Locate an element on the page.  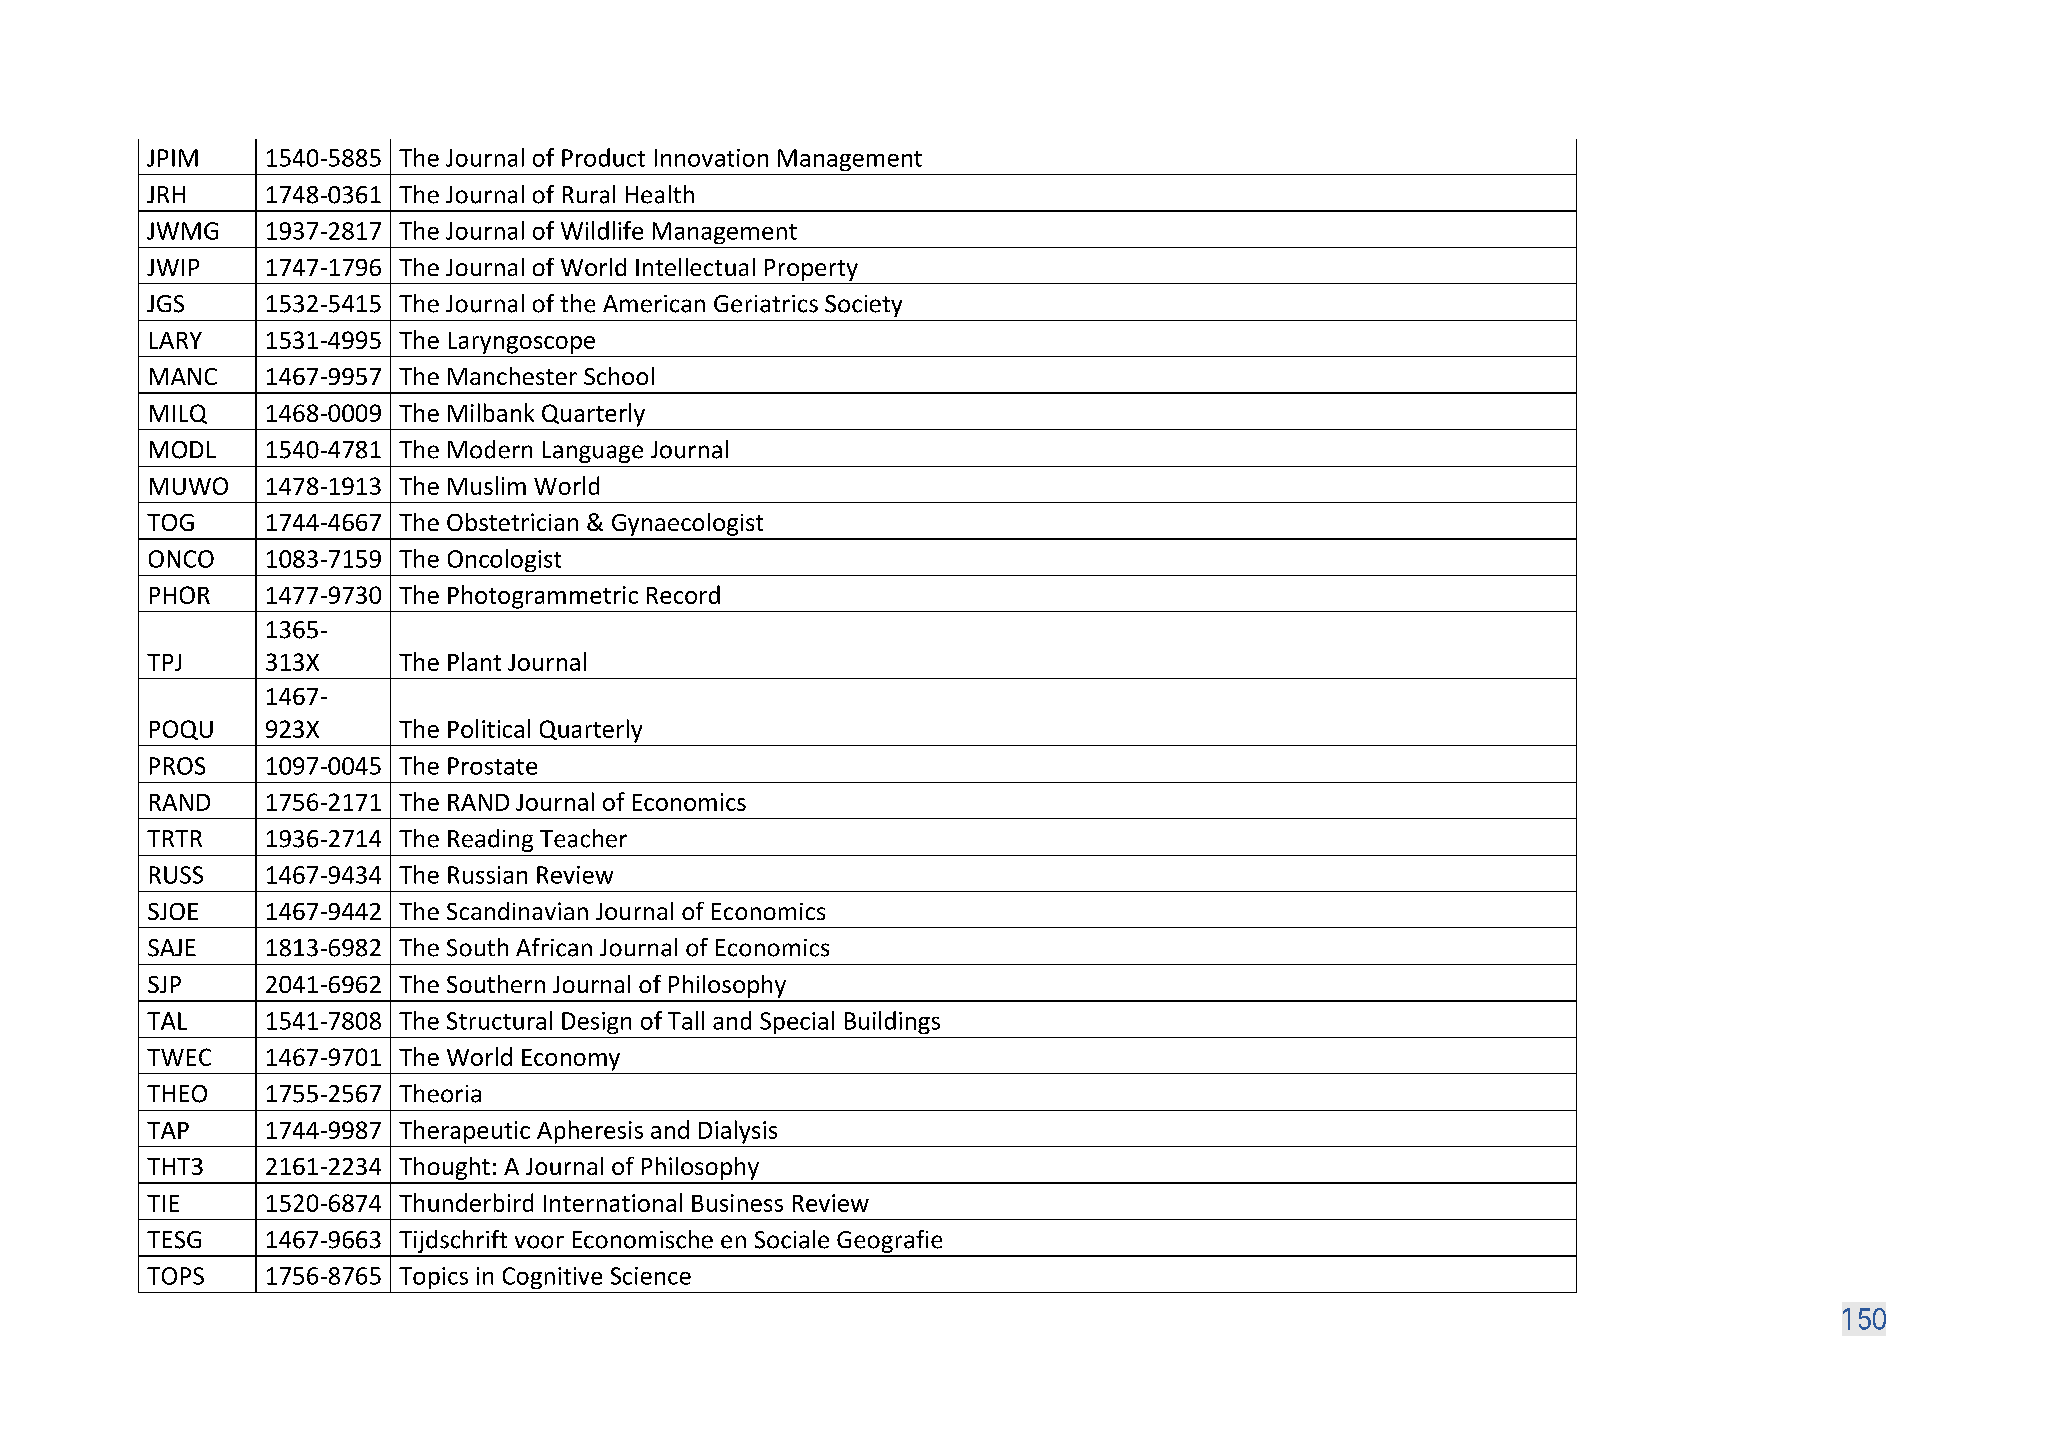
voor is located at coordinates (539, 1242).
